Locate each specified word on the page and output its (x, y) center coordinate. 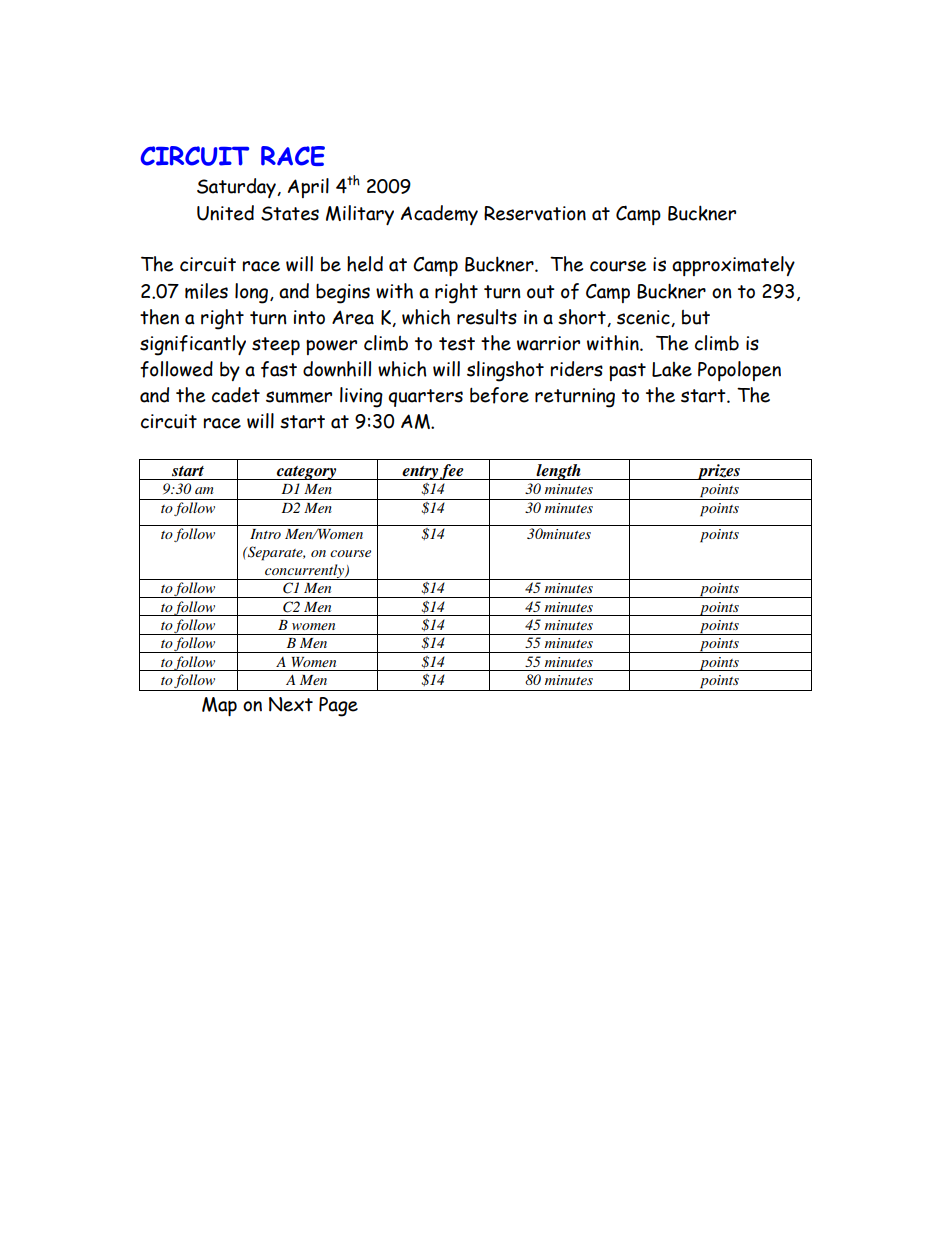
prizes (718, 472)
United (225, 213)
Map (219, 706)
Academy (439, 215)
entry (420, 473)
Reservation (535, 213)
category (307, 473)
